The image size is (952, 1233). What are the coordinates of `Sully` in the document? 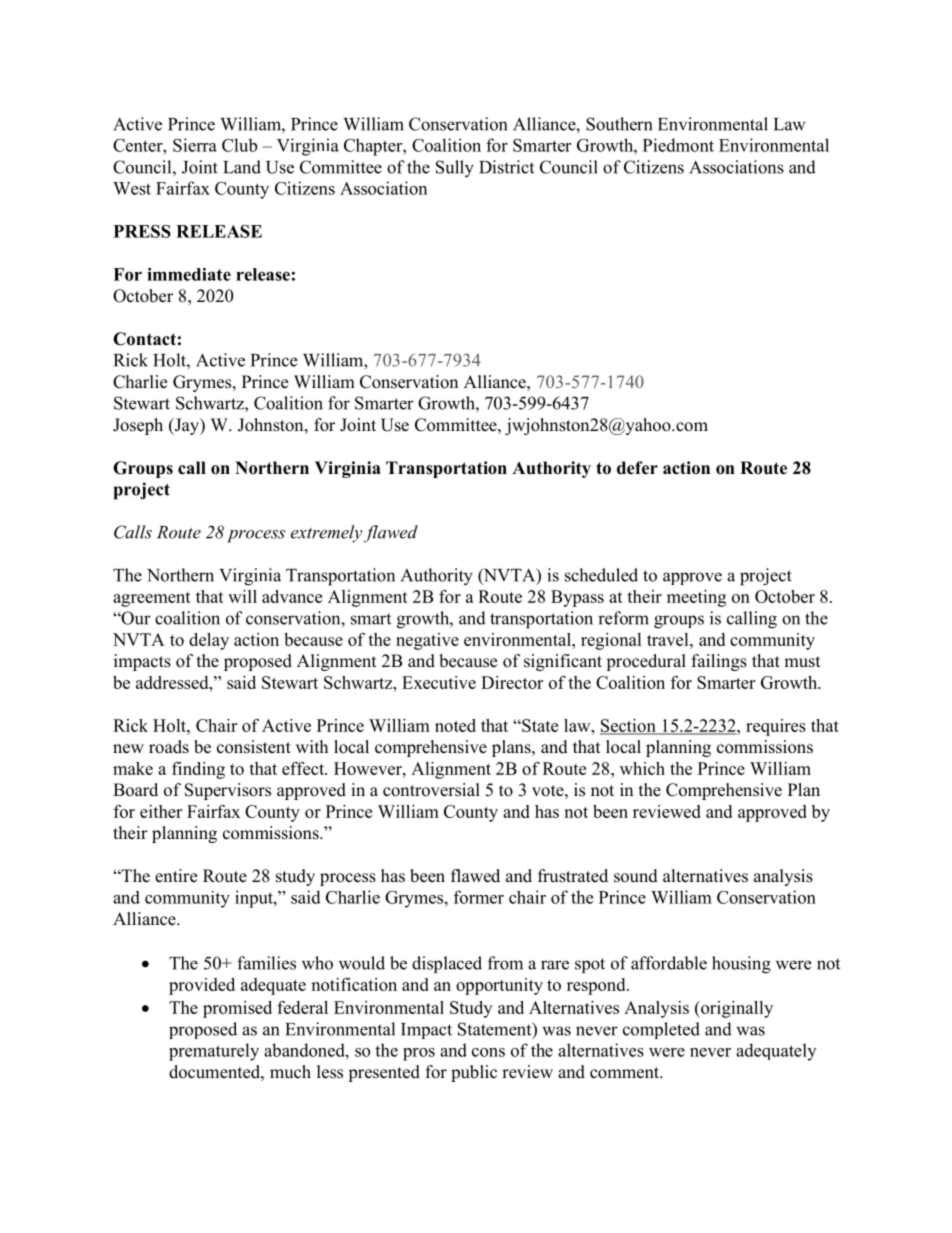 It's located at (455, 169).
